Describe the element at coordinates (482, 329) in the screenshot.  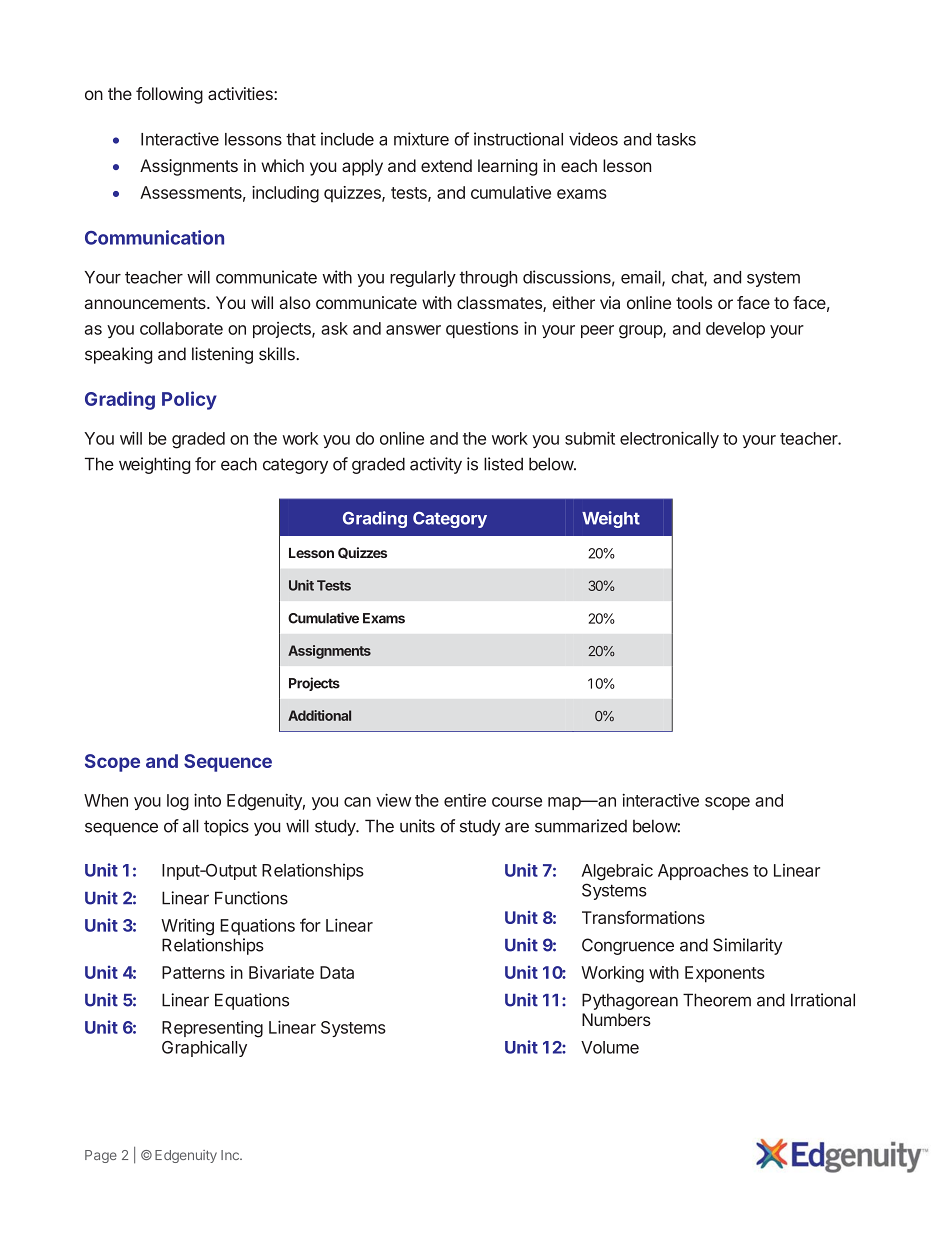
I see `questions` at that location.
